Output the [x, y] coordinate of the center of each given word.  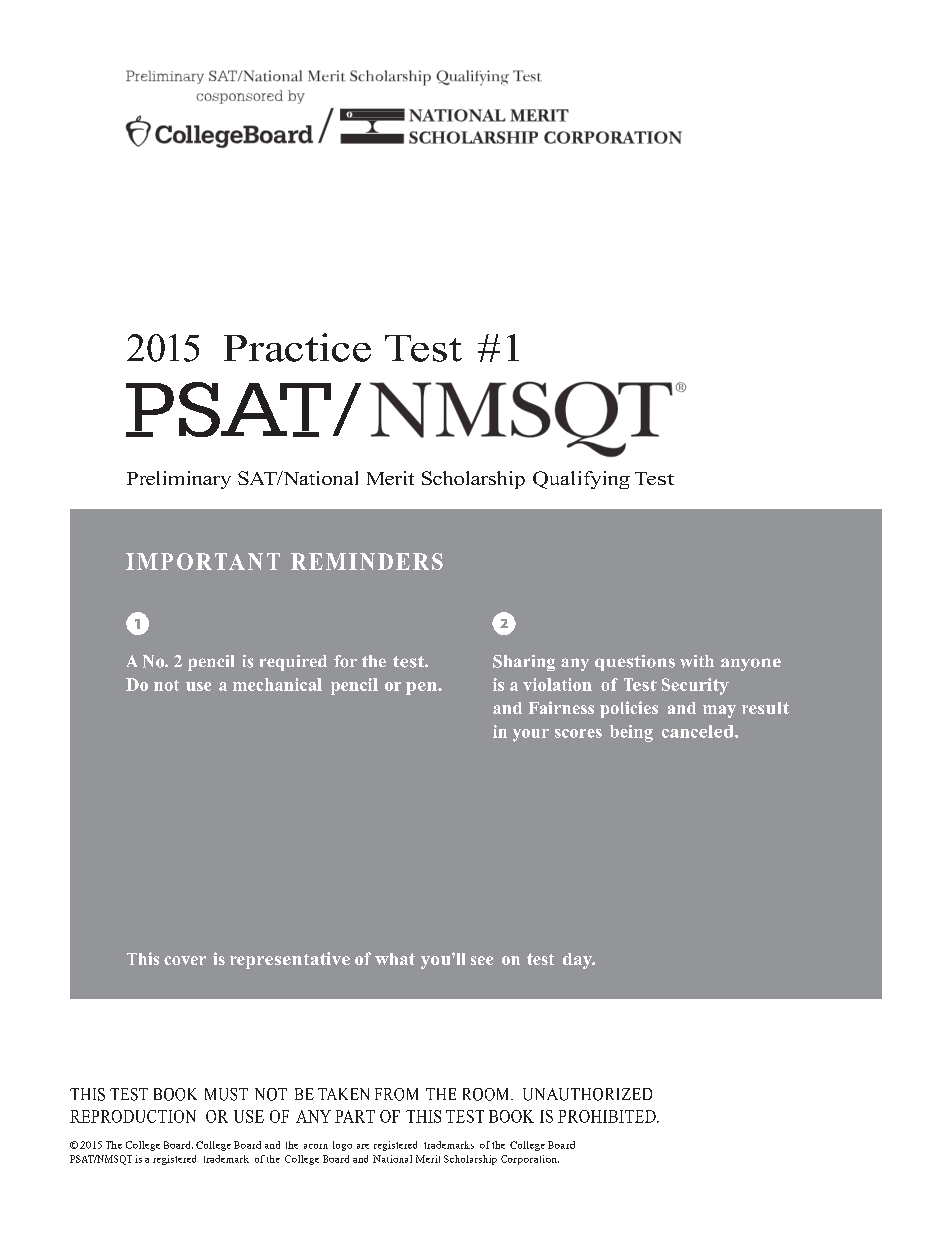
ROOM [487, 1094]
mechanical [277, 684]
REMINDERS [367, 561]
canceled [699, 731]
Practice [297, 347]
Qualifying [581, 480]
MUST [226, 1094]
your [531, 735]
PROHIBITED [608, 1116]
